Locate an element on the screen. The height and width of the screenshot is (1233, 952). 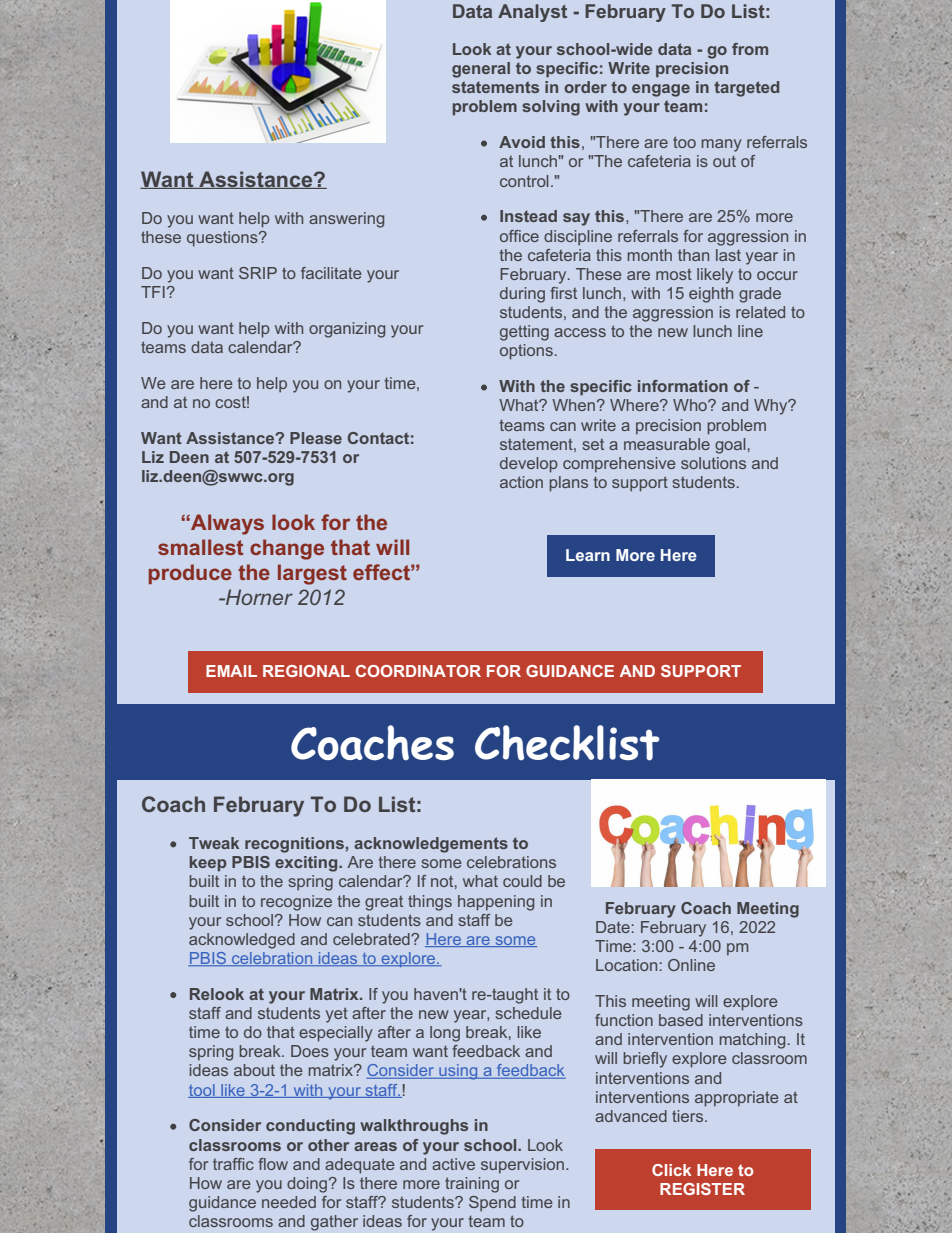
answering is located at coordinates (346, 220).
